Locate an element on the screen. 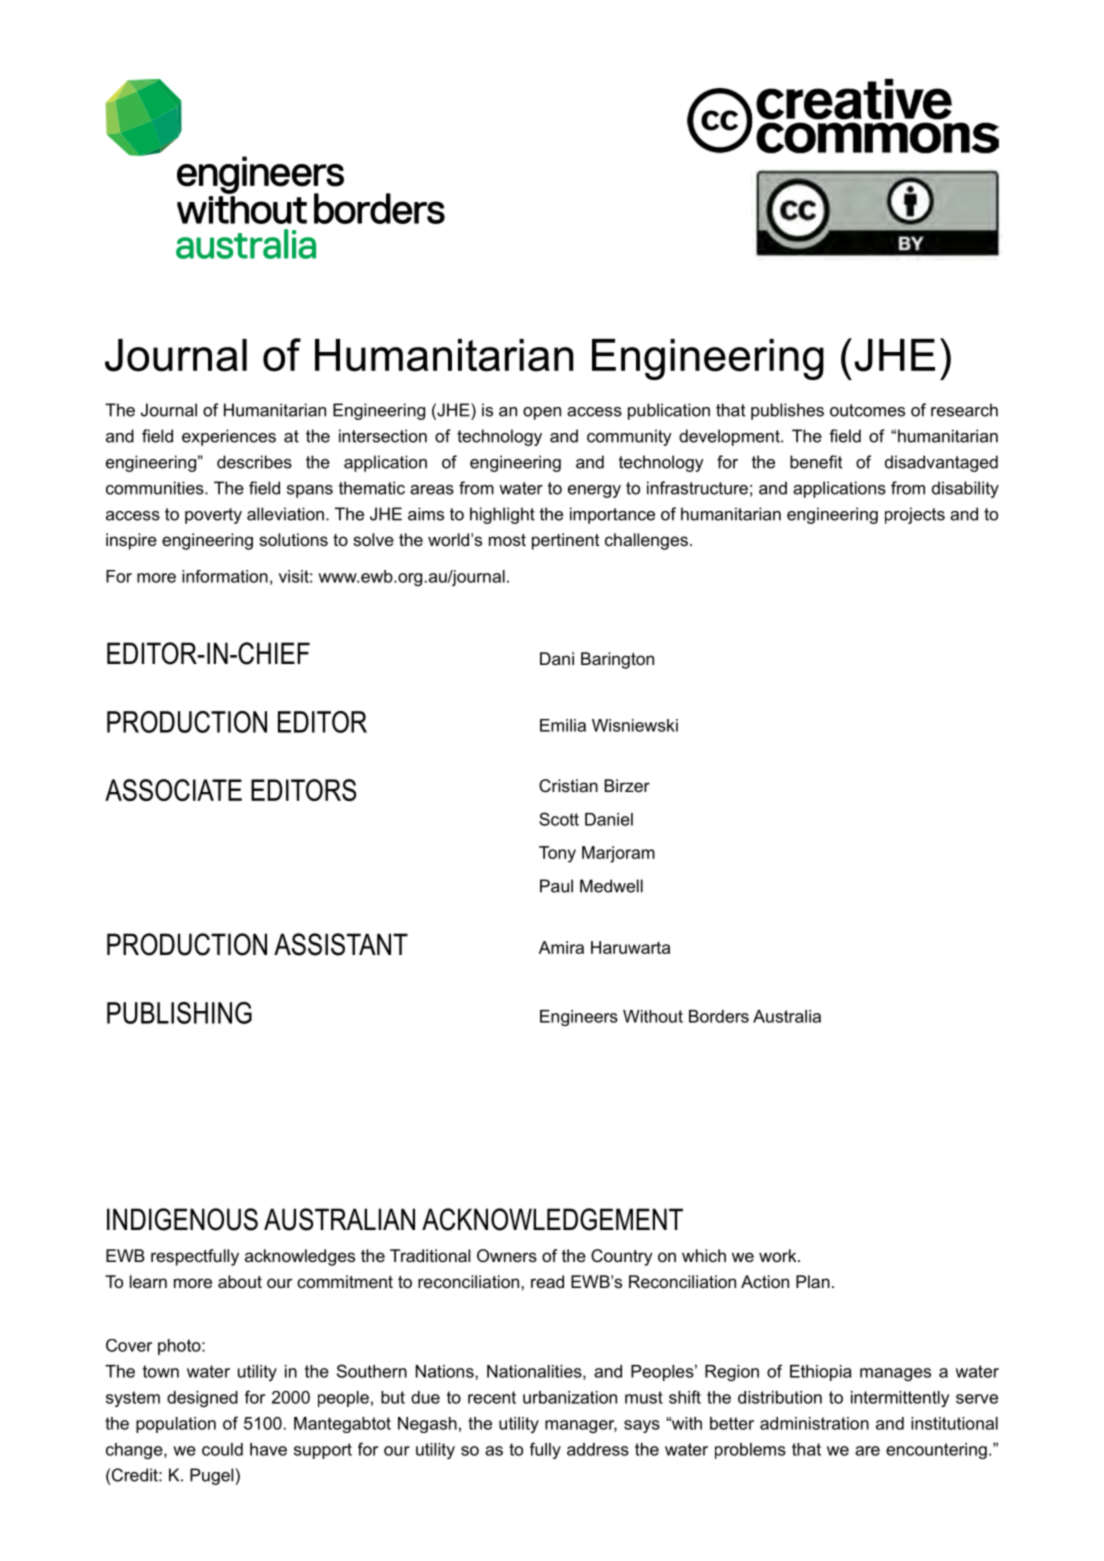 This screenshot has height=1561, width=1104. ASSISTANT is located at coordinates (341, 944).
